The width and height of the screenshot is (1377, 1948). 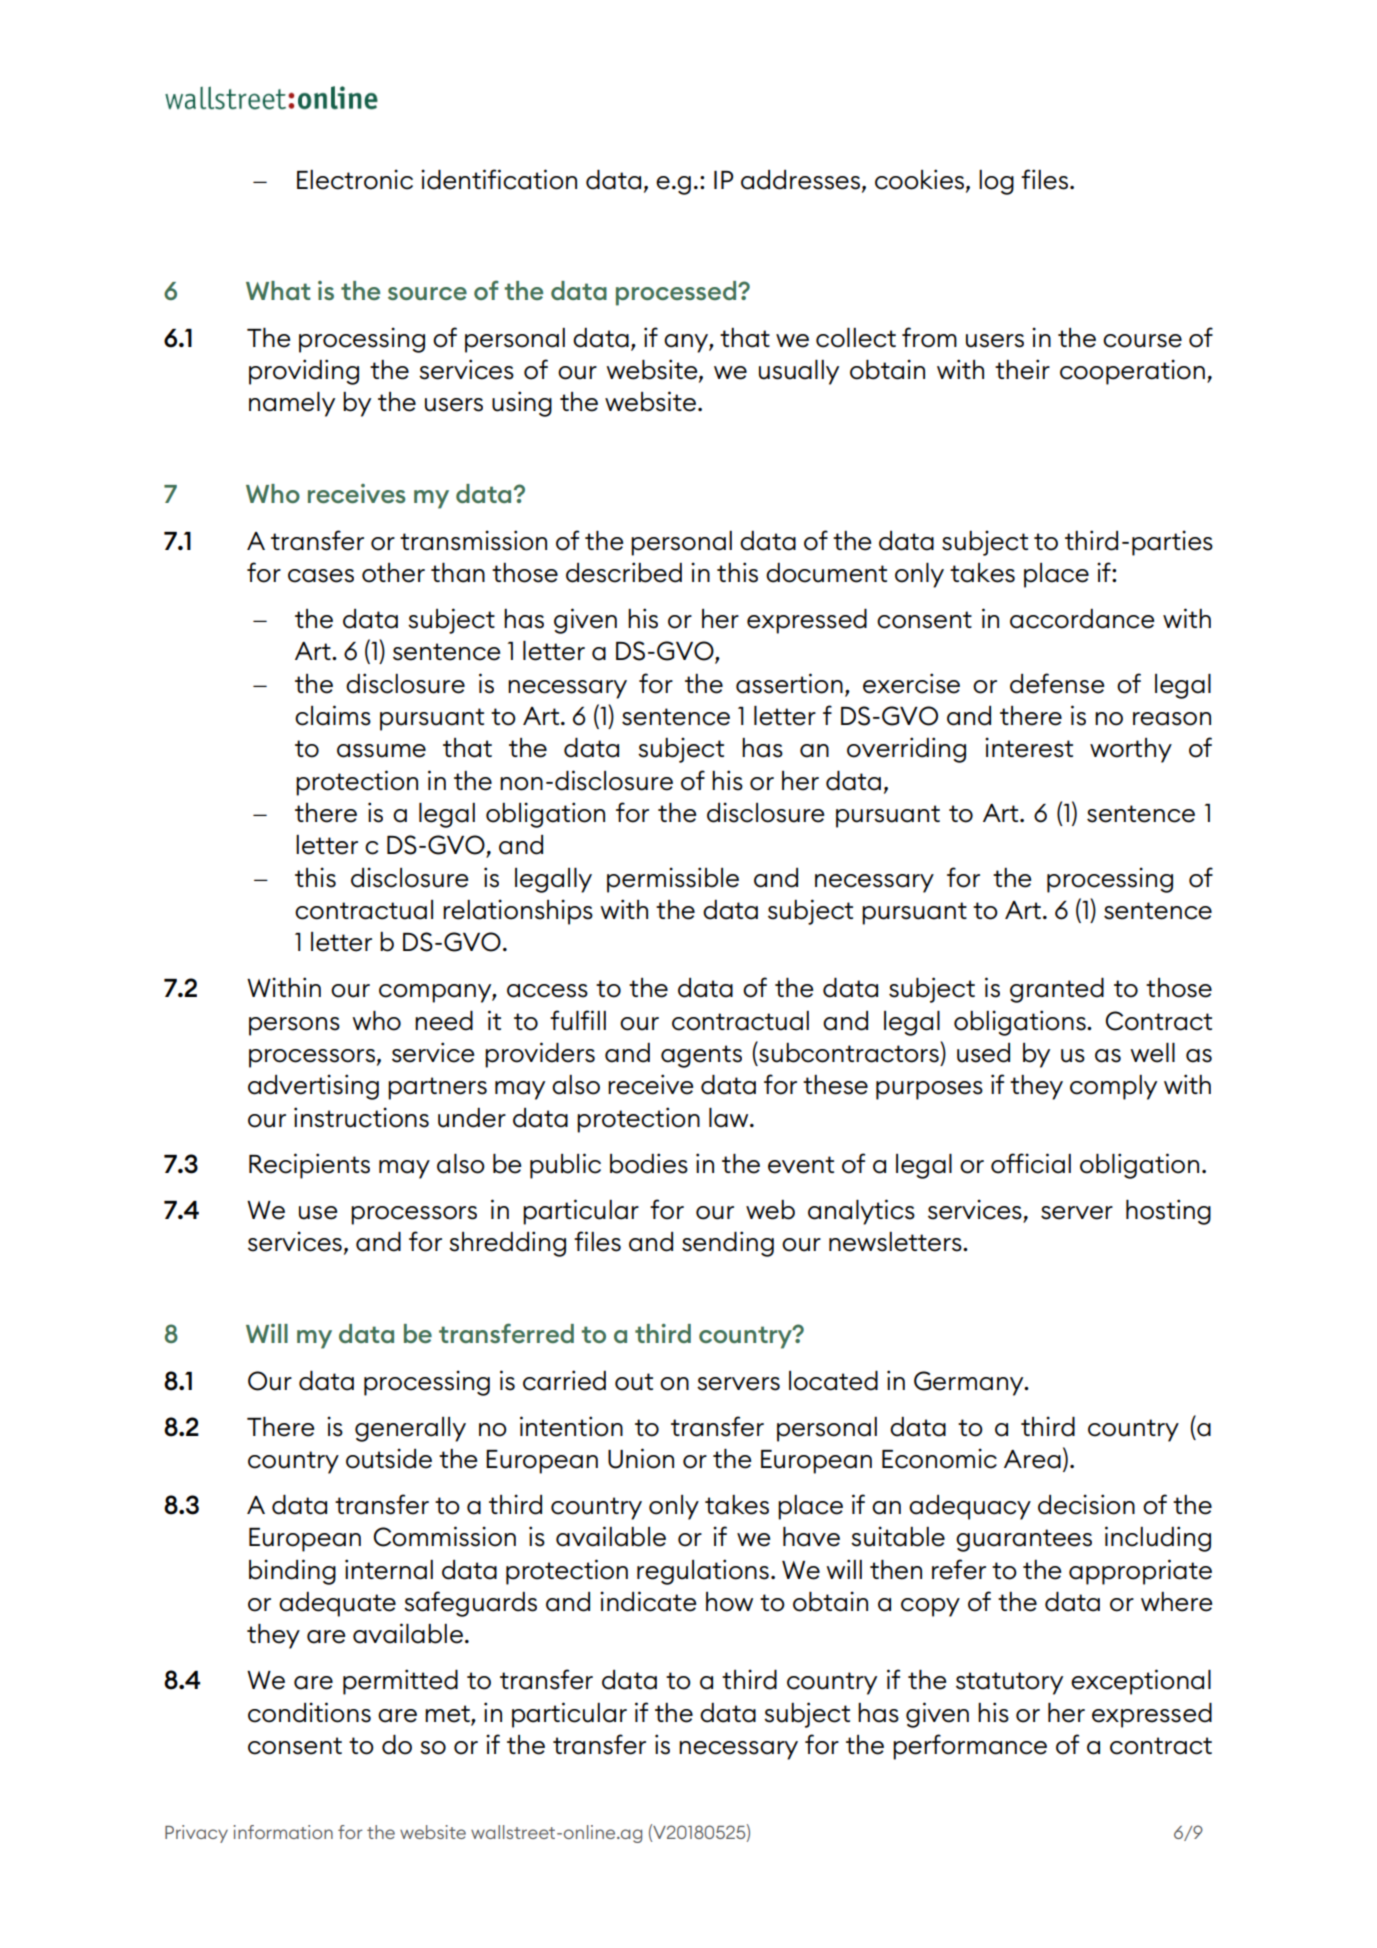 What do you see at coordinates (410, 1429) in the screenshot?
I see `generally` at bounding box center [410, 1429].
